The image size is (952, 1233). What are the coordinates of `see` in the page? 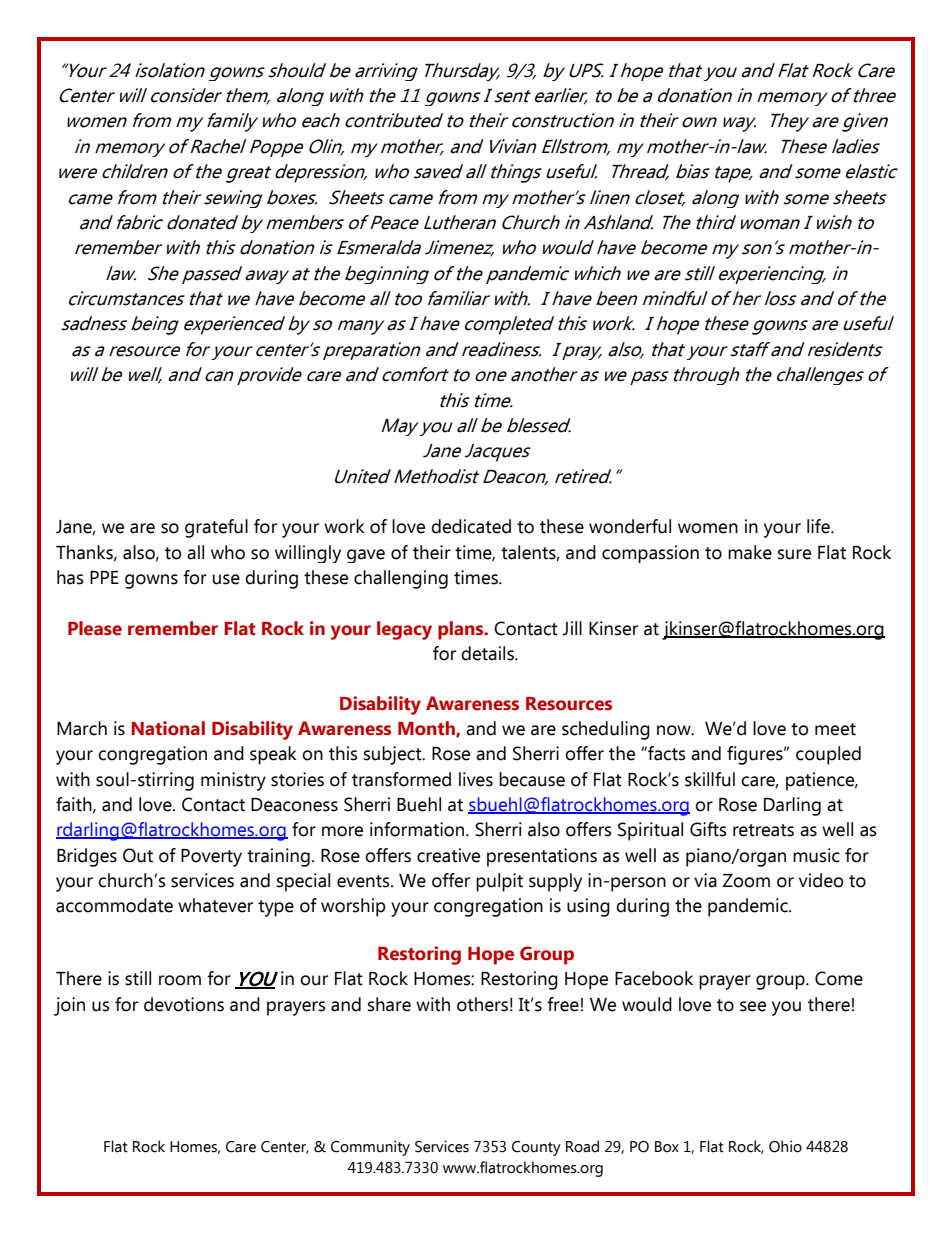 It's located at (753, 1006).
